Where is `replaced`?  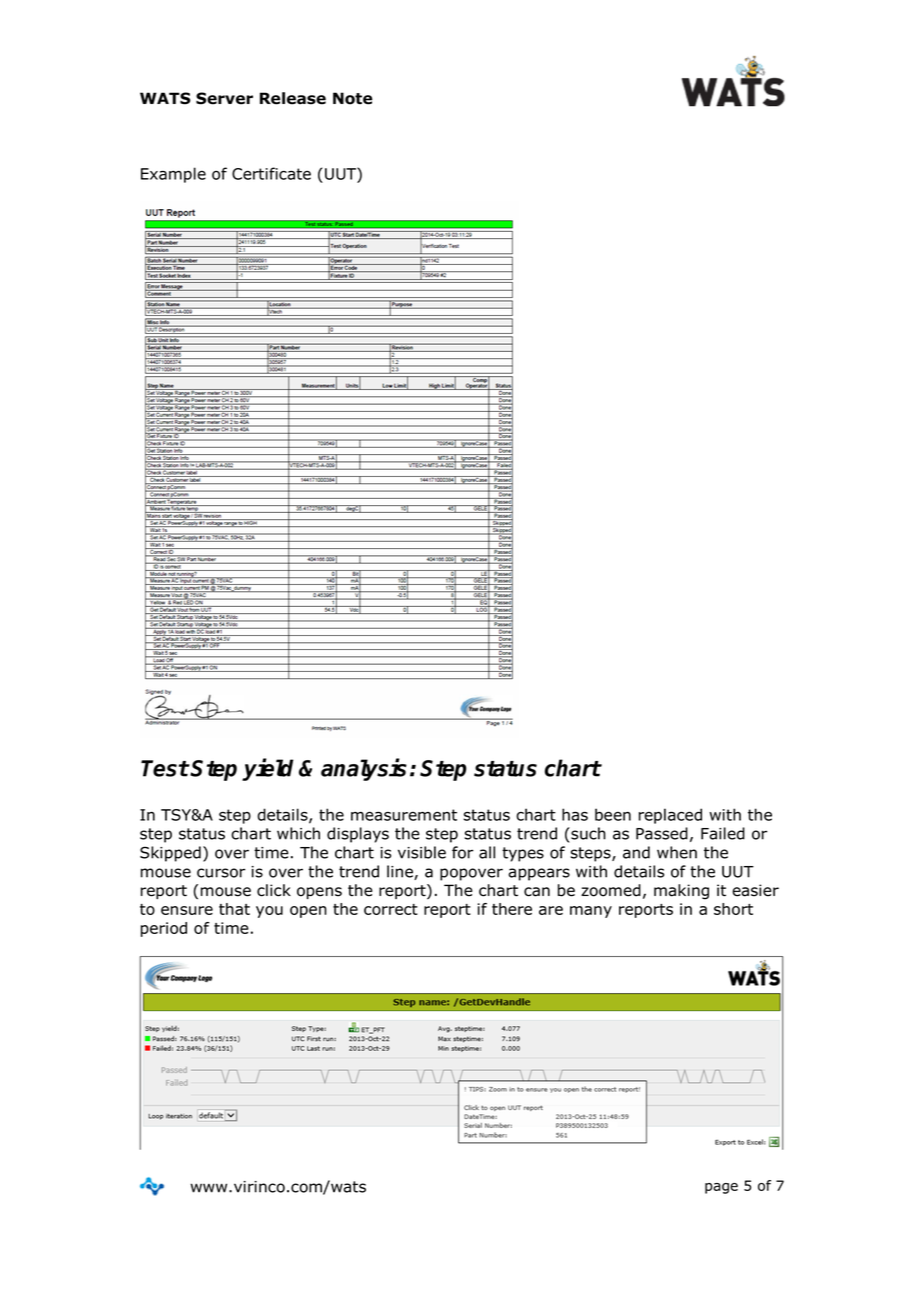
replaced is located at coordinates (670, 816).
